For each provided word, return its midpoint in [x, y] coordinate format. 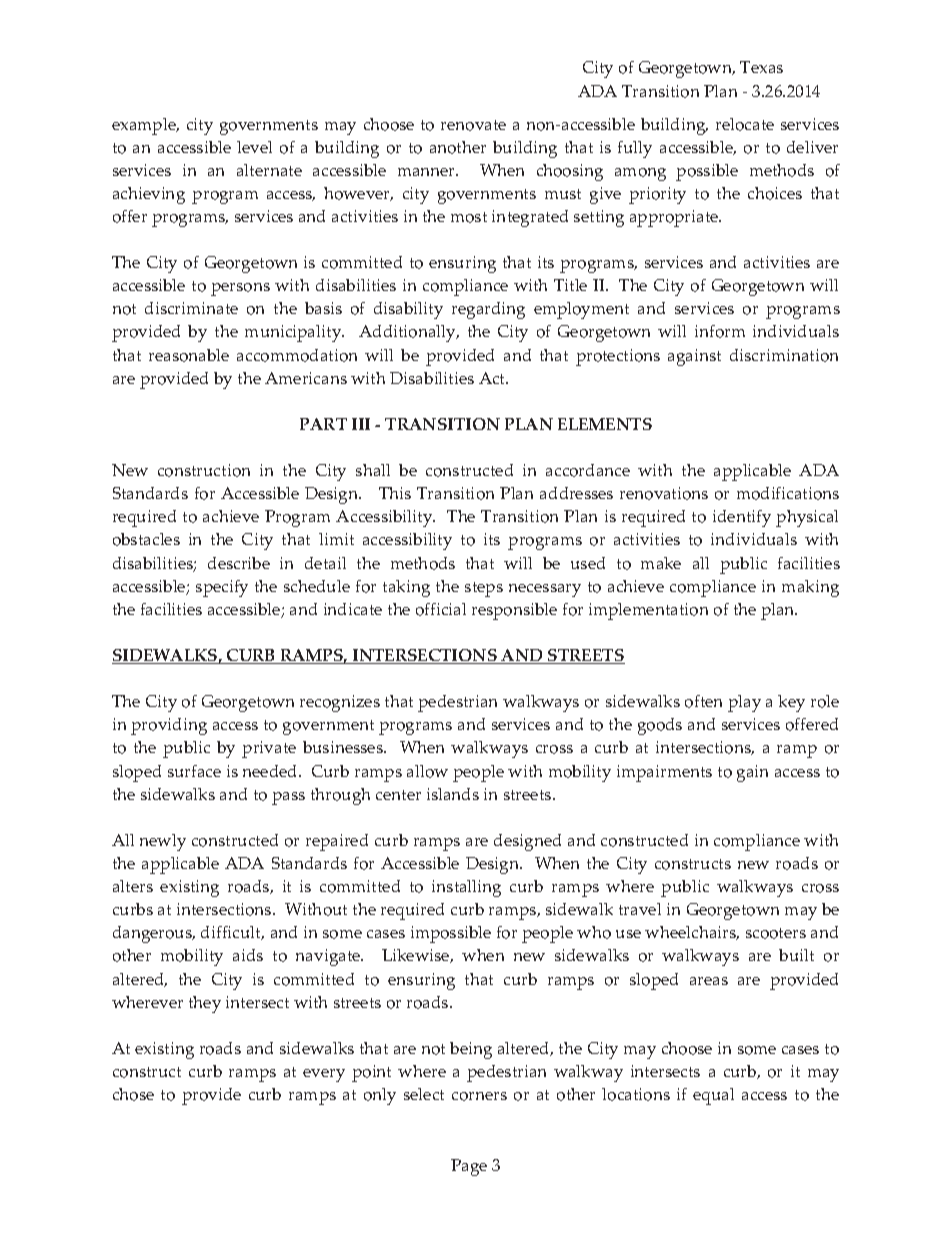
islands [453, 794]
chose [133, 1094]
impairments [664, 773]
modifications [788, 493]
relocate [745, 124]
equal [713, 1096]
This [395, 493]
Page [469, 1167]
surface [194, 771]
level [254, 147]
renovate [473, 125]
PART [323, 424]
